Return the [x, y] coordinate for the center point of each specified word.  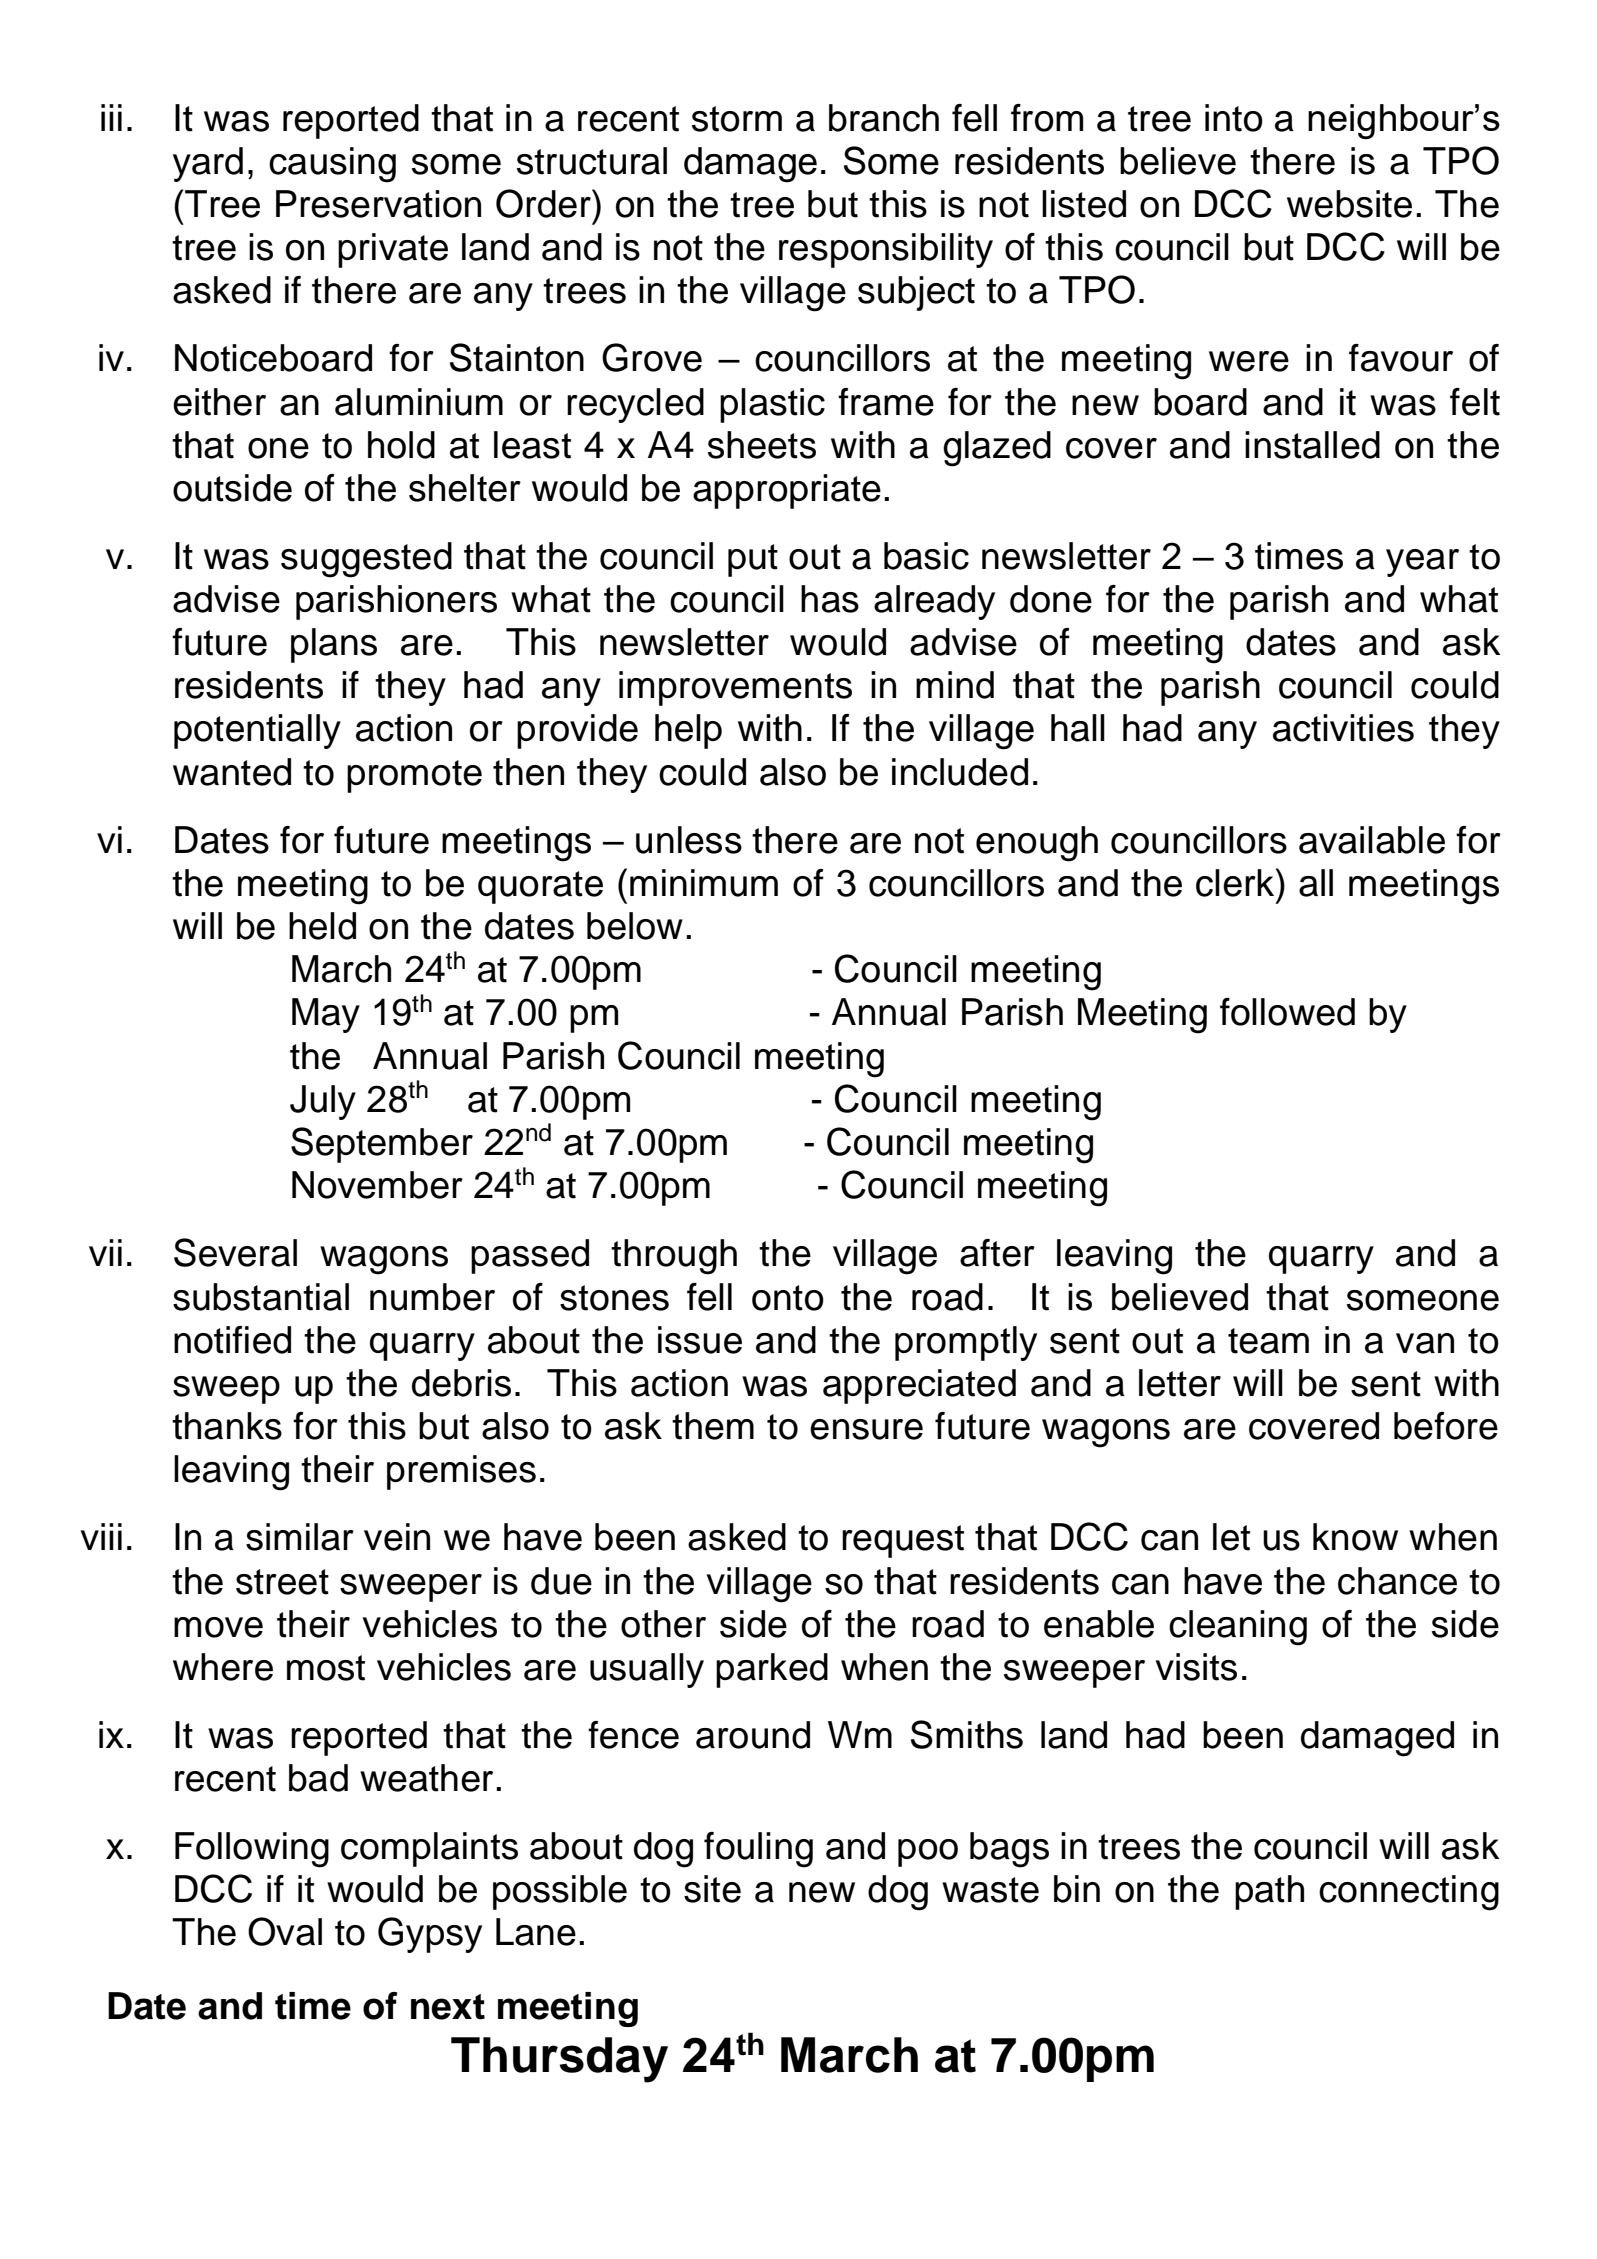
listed [1084, 204]
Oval [285, 1931]
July [323, 1102]
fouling [758, 1850]
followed [1287, 1012]
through [674, 1257]
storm [737, 119]
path [1269, 1892]
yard [208, 164]
